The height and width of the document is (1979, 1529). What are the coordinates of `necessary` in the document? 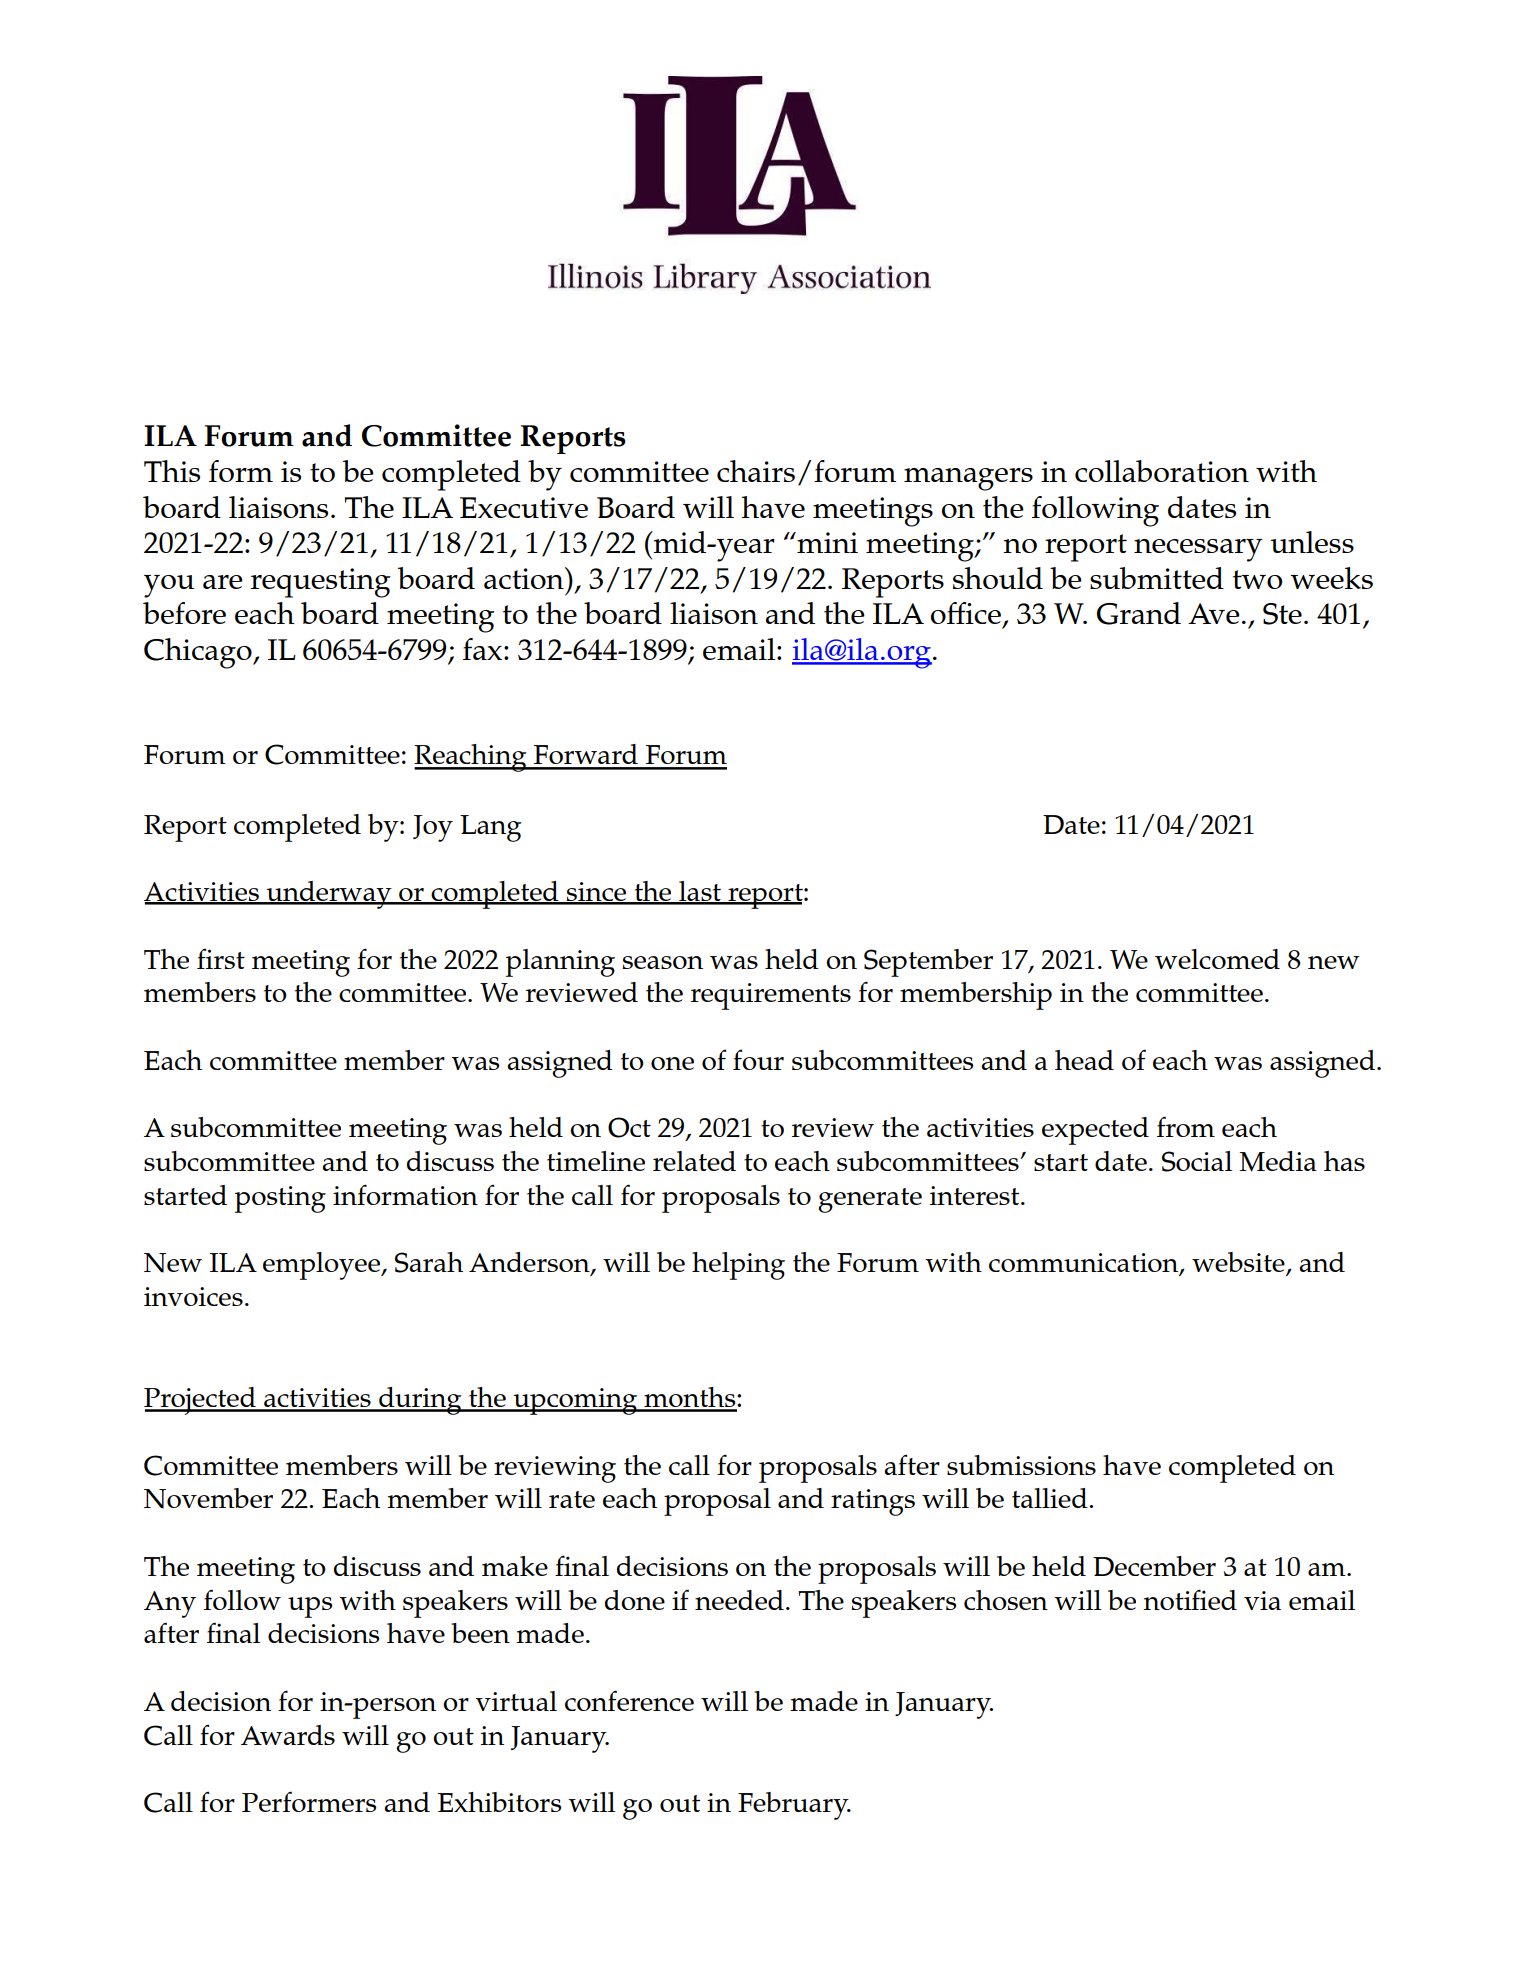 It's located at (1198, 550).
